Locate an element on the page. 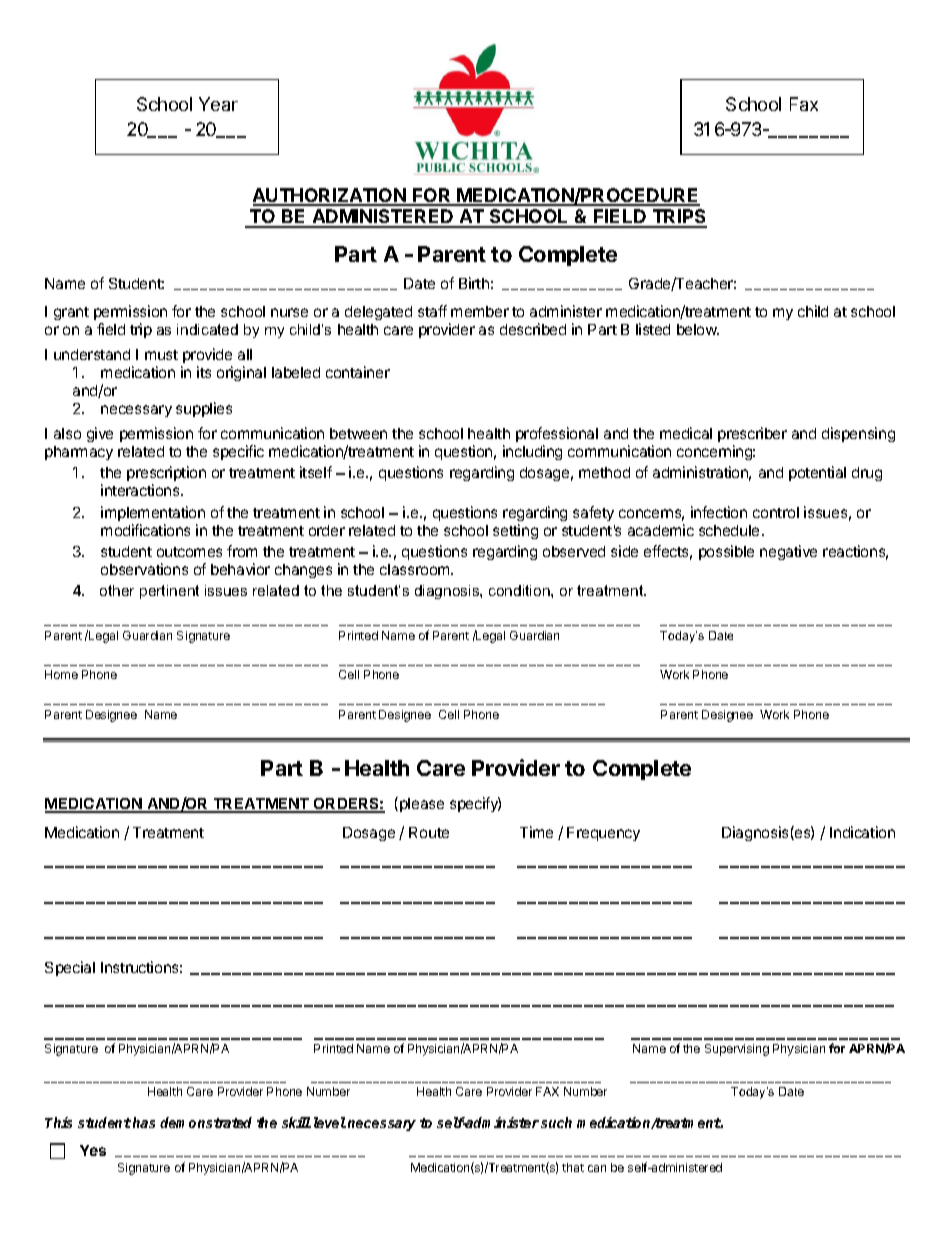 This page has height=1233, width=952. please is located at coordinates (422, 805).
